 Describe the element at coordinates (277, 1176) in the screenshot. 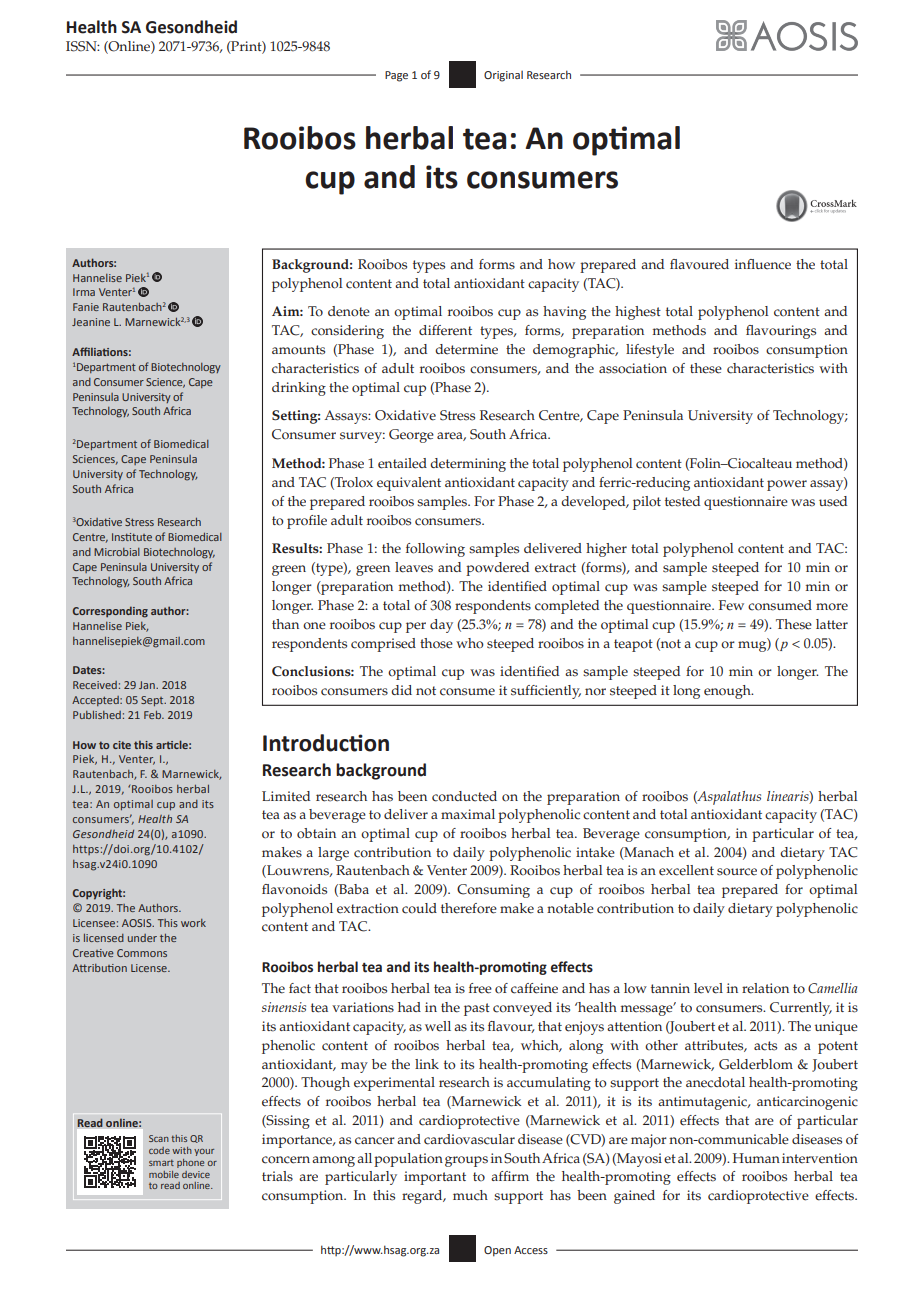

I see `trials` at that location.
